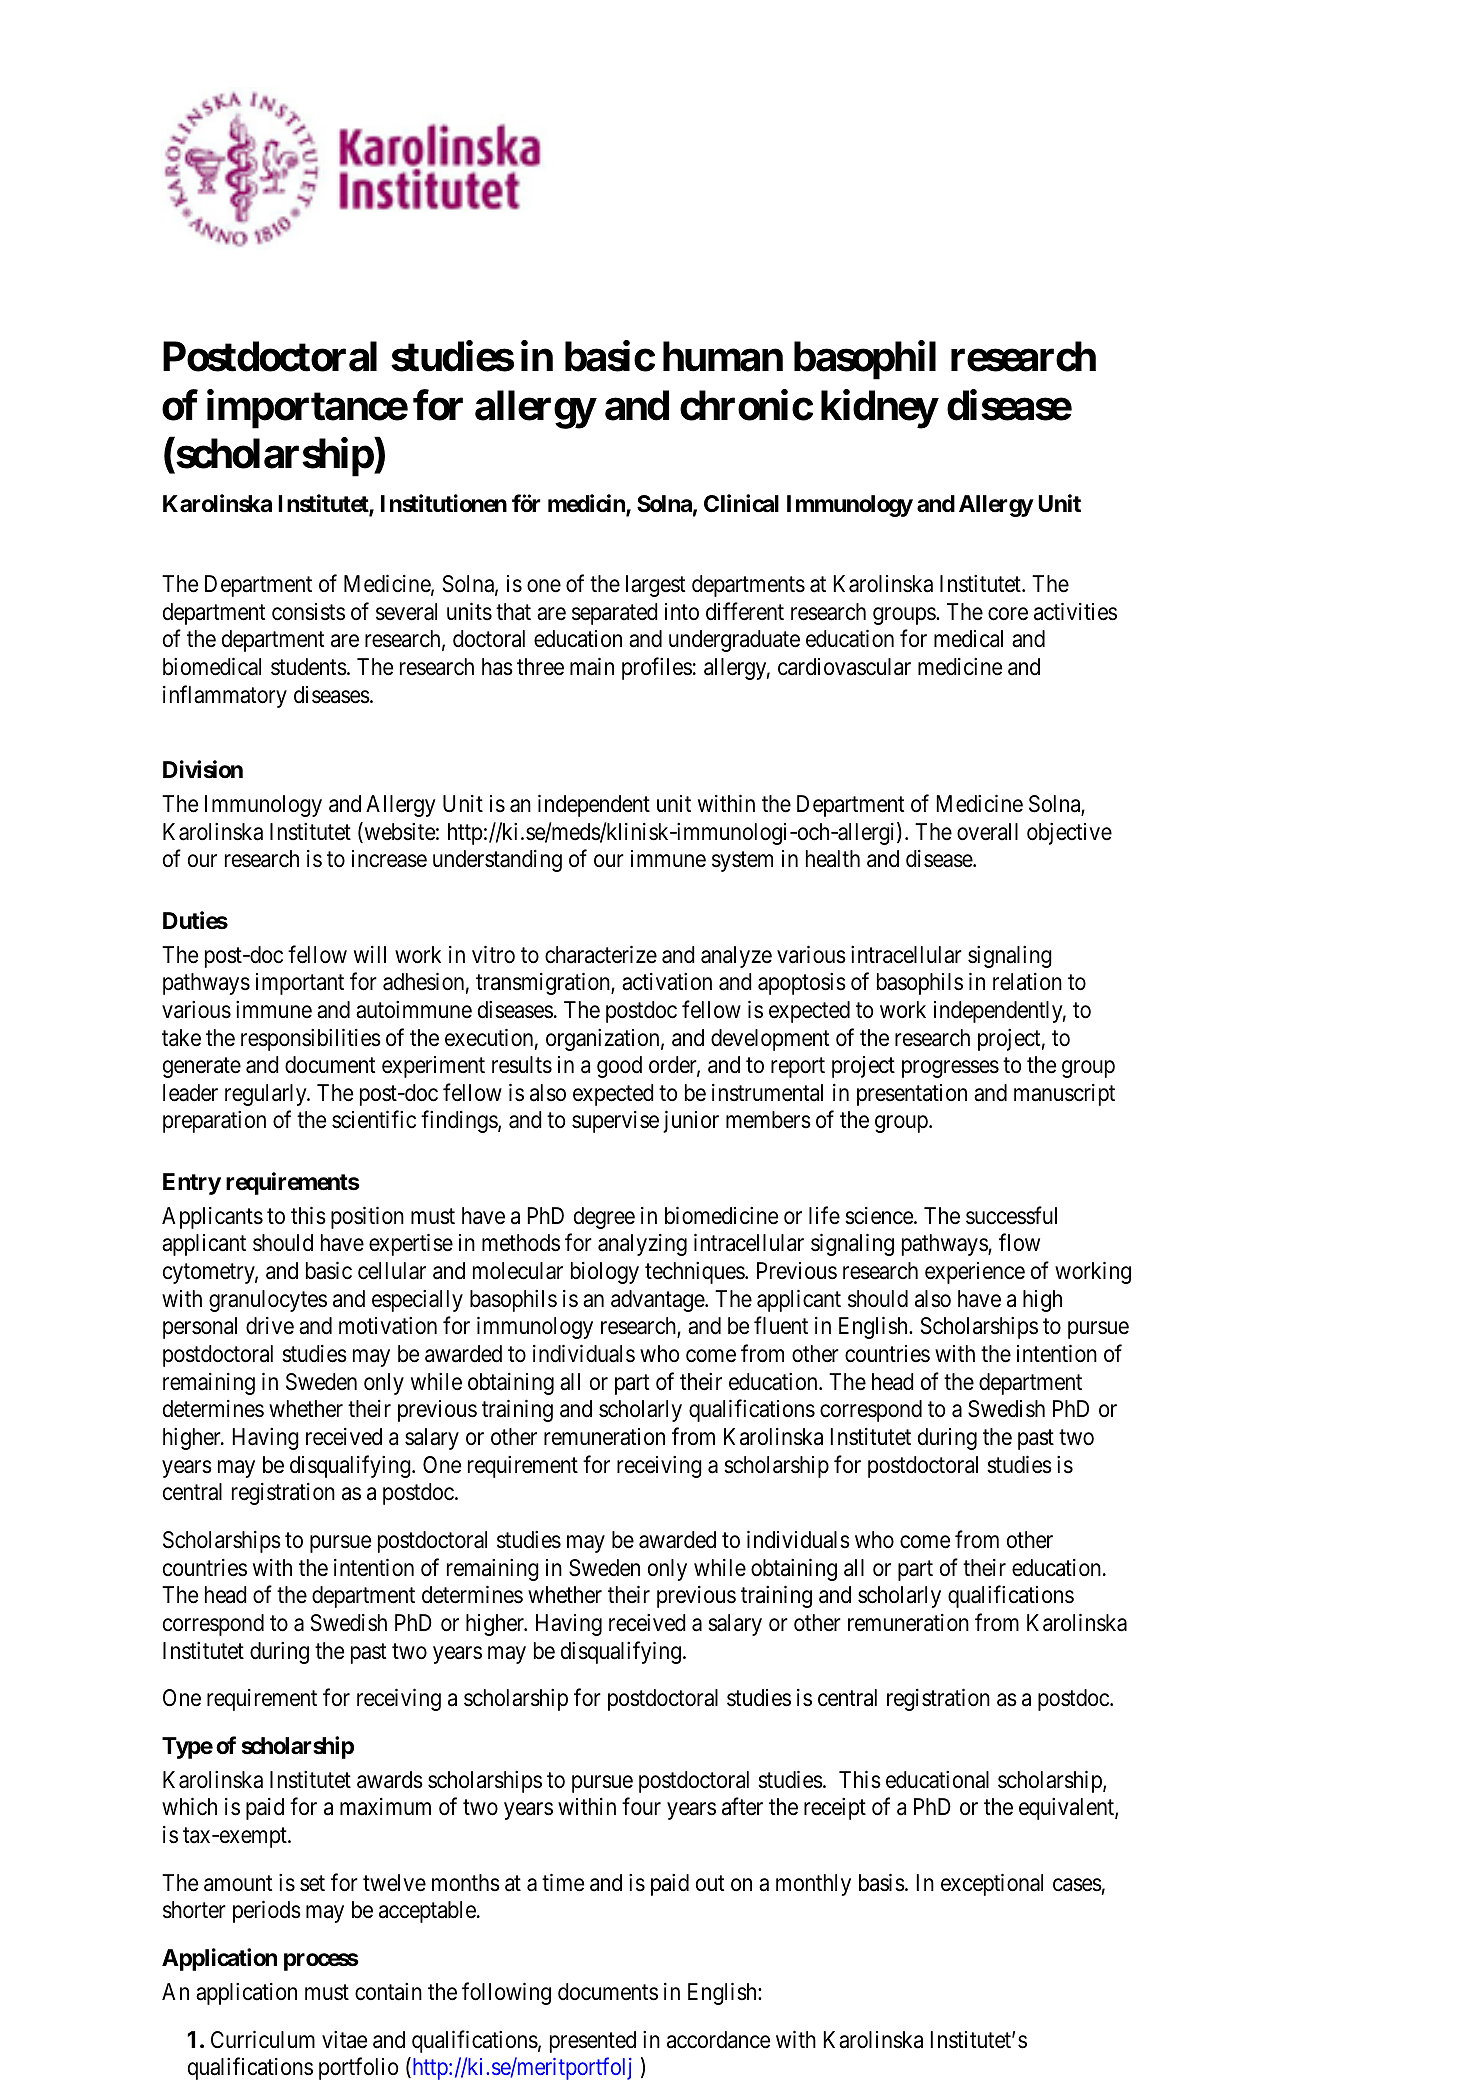  I want to click on Institutionen, so click(444, 503).
